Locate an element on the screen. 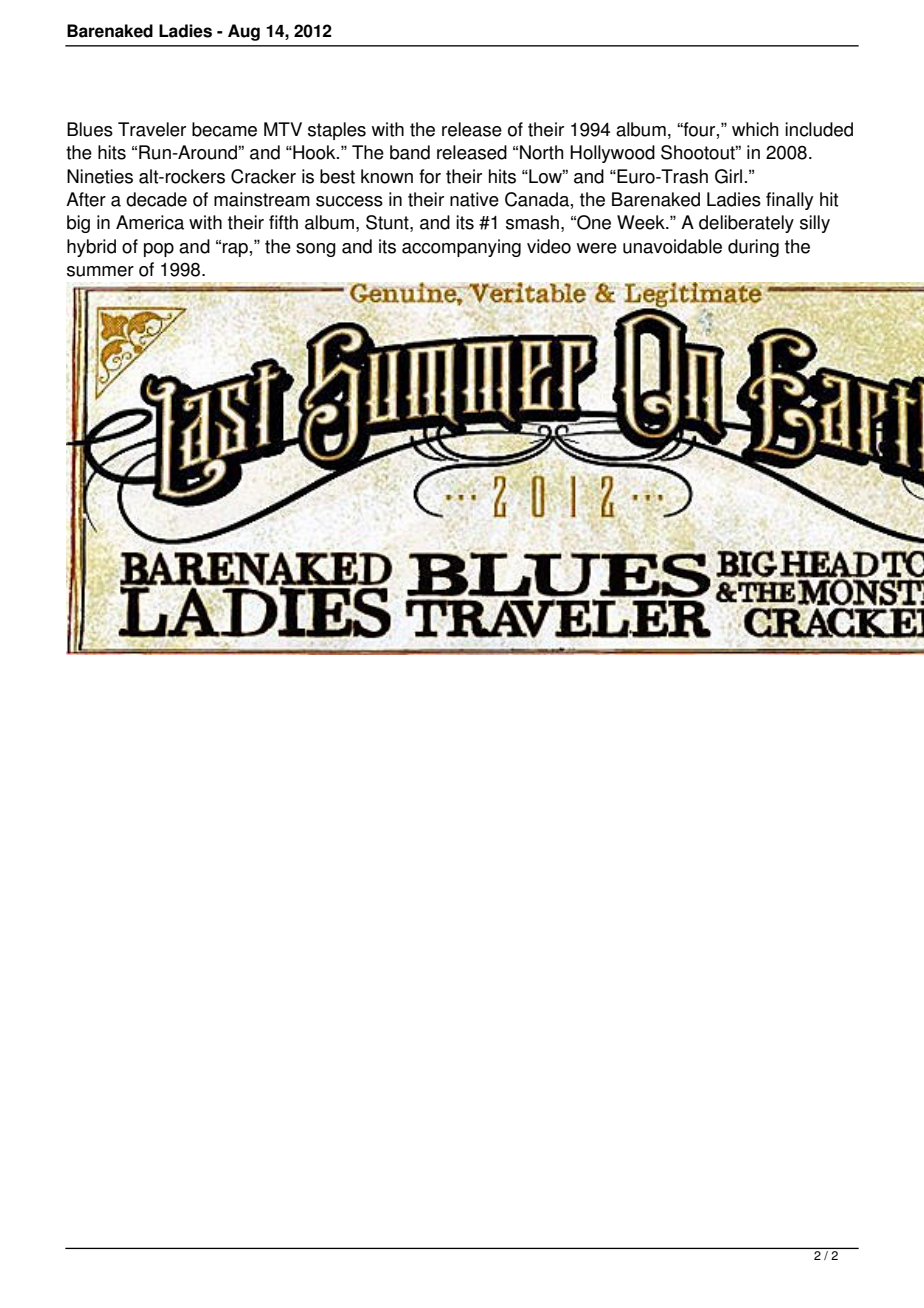 This screenshot has width=924, height=1308. MTV is located at coordinates (283, 129).
